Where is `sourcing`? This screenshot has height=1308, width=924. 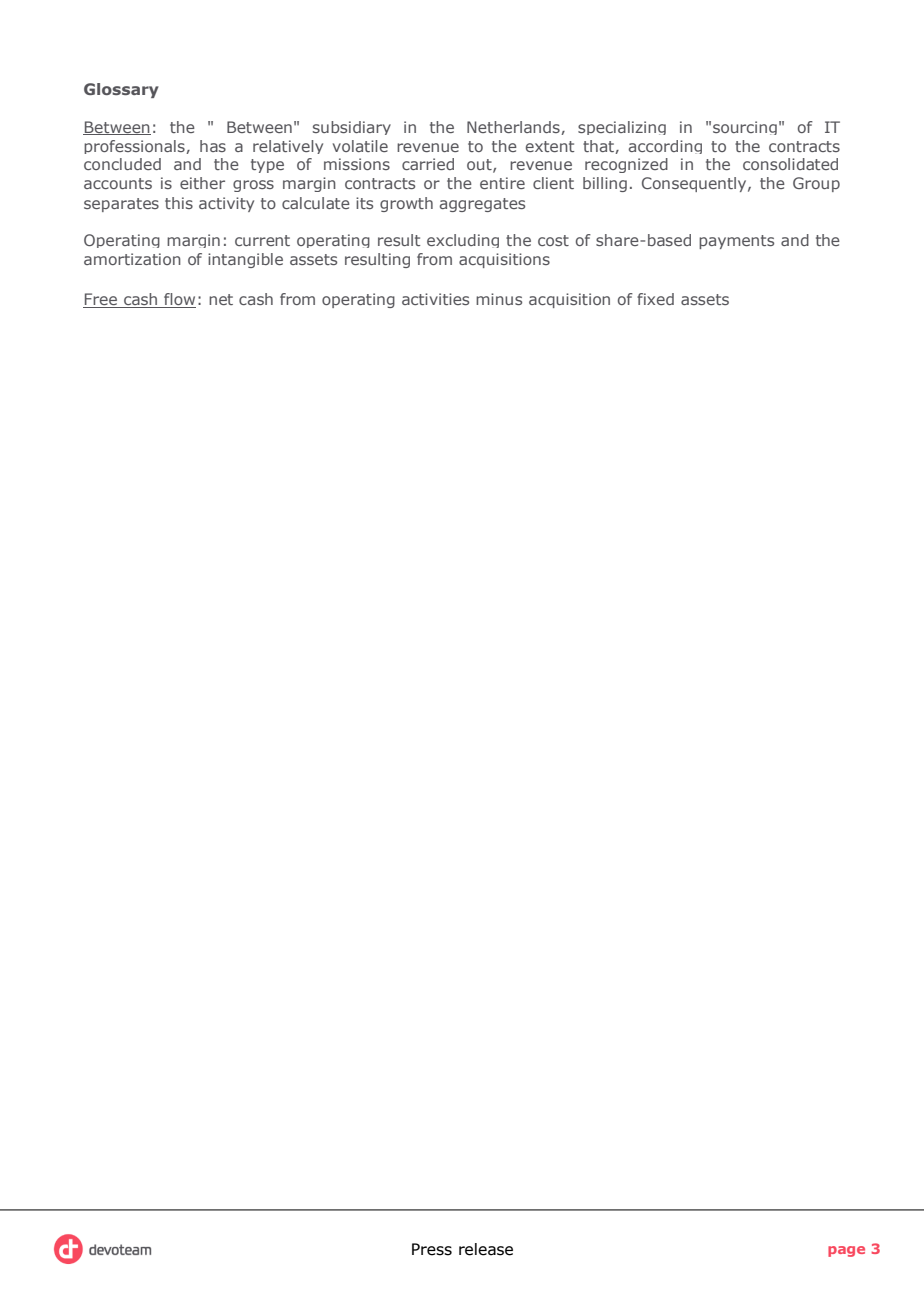 sourcing is located at coordinates (745, 128).
